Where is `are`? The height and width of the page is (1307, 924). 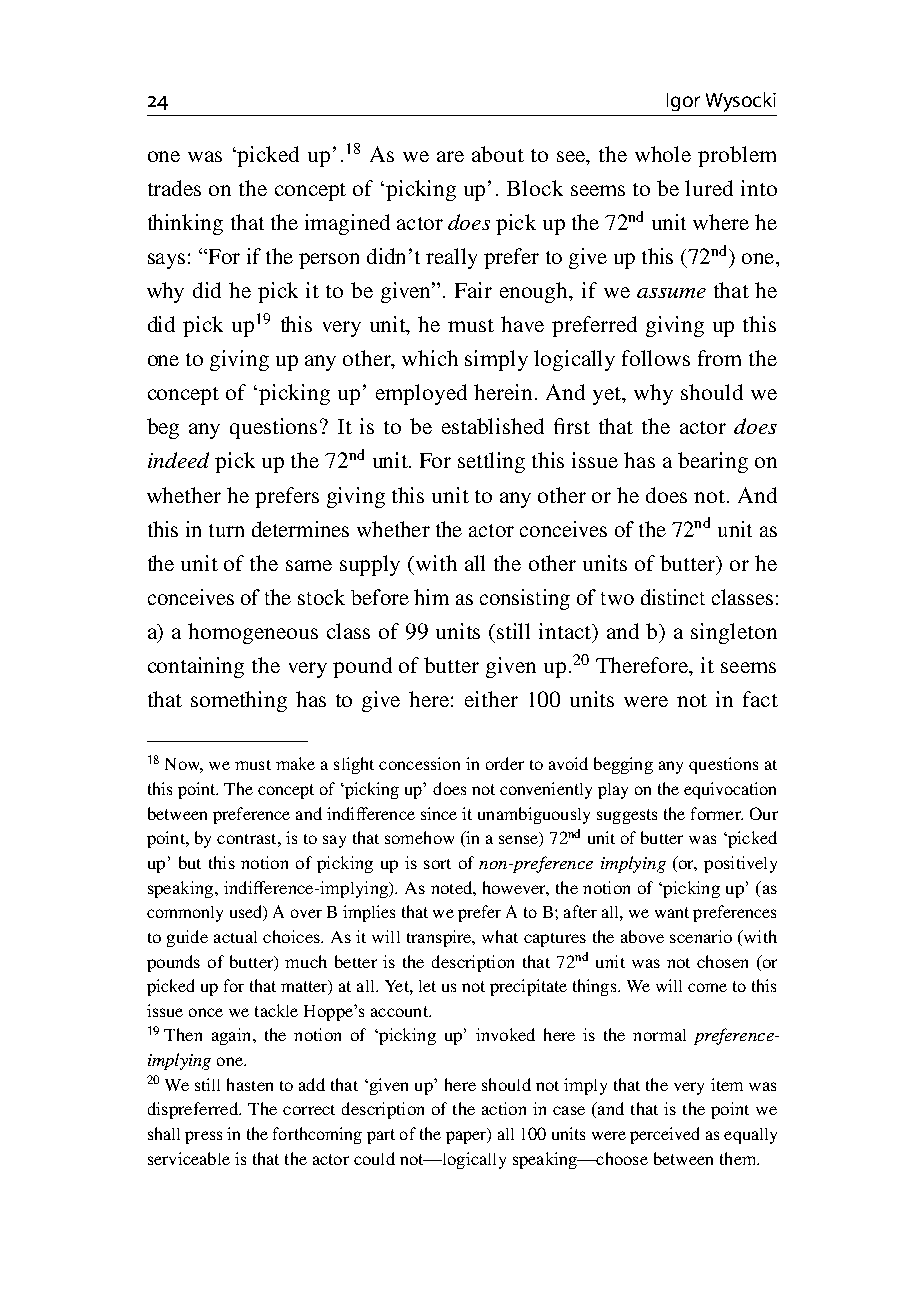 are is located at coordinates (450, 156).
